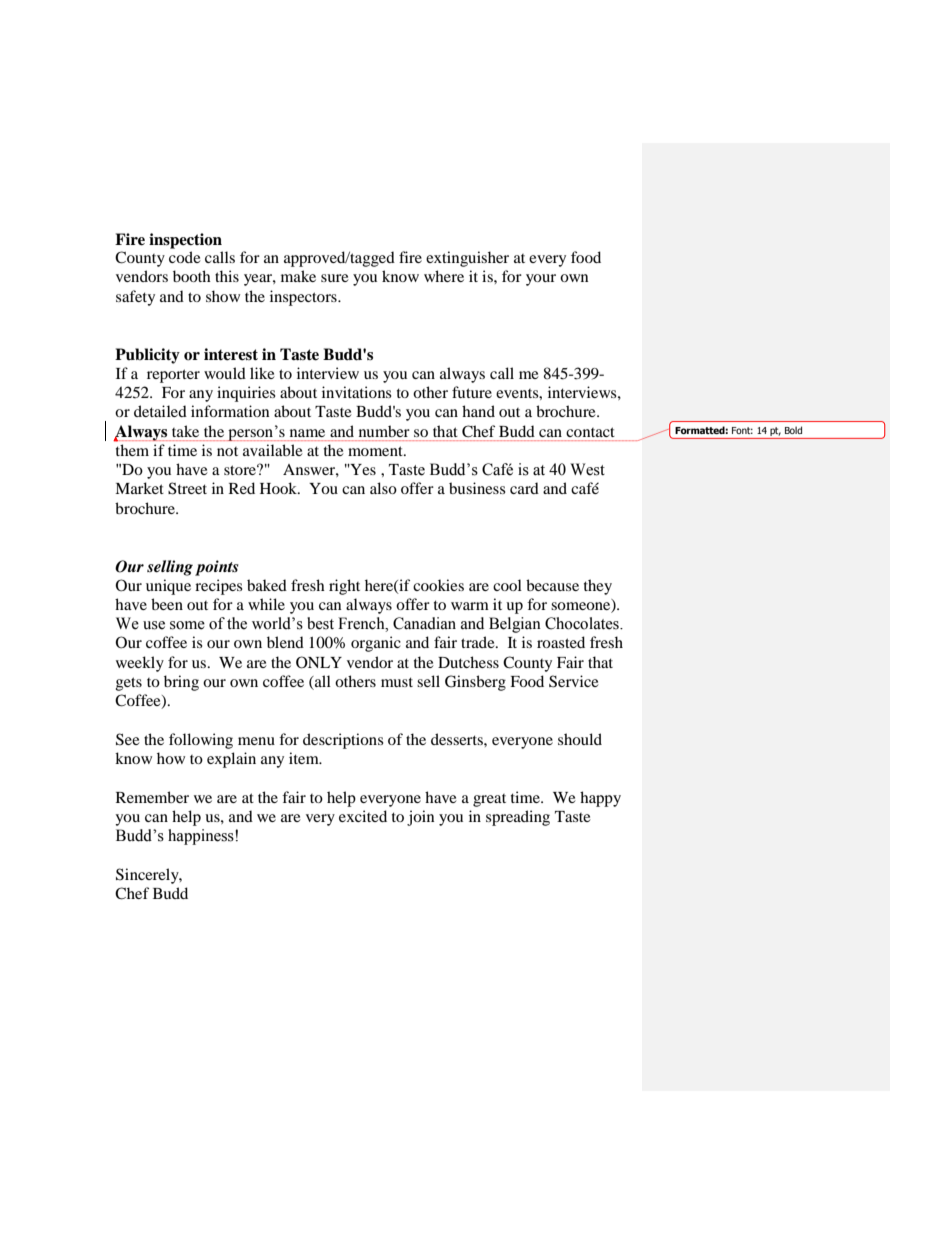  Describe the element at coordinates (420, 818) in the document. I see `join` at that location.
